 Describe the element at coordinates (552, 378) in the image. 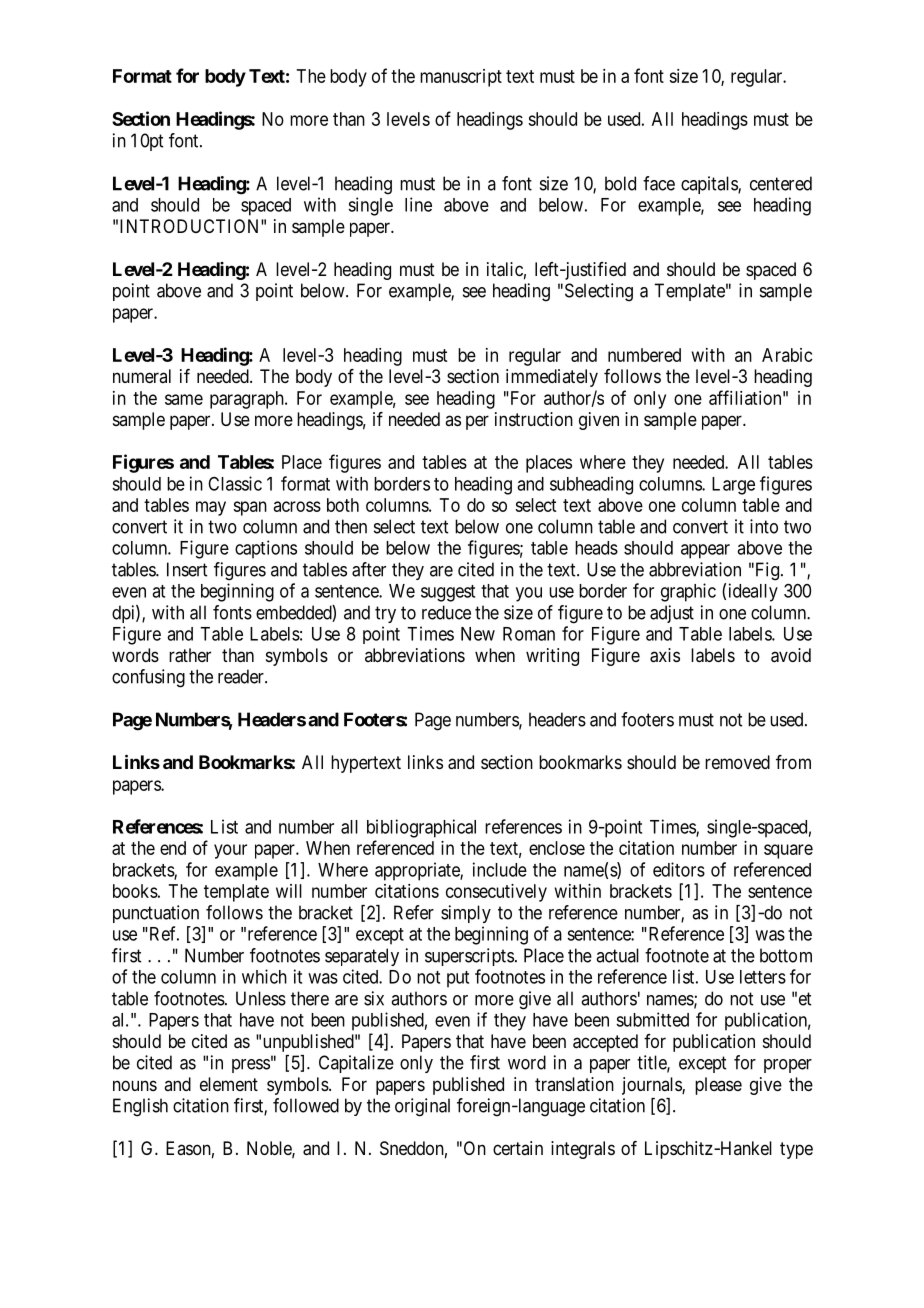

I see `immediately` at that location.
